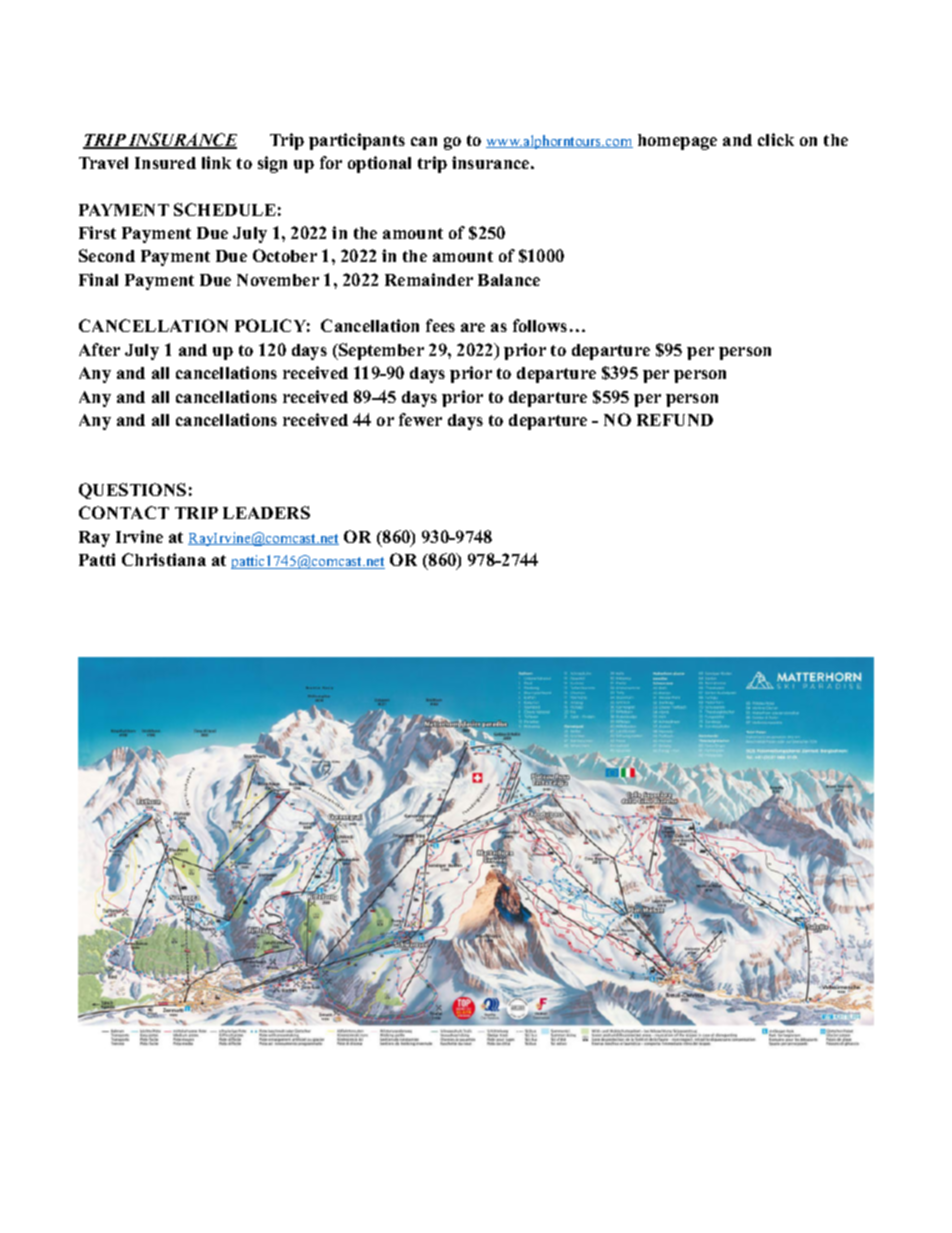 This screenshot has width=952, height=1233. Describe the element at coordinates (420, 419) in the screenshot. I see `fewer` at that location.
